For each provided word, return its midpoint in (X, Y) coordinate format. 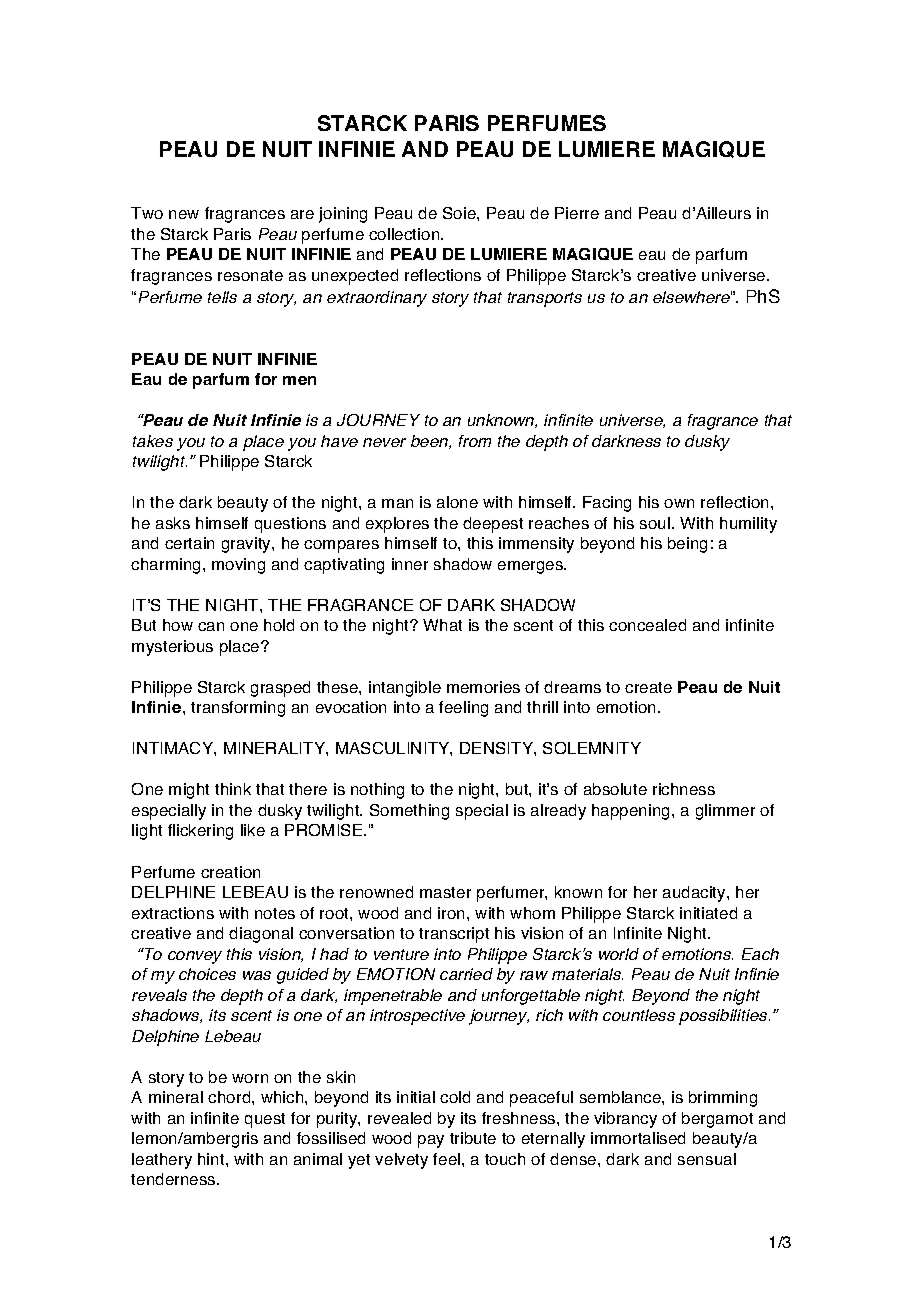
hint (212, 1159)
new (184, 214)
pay (431, 1141)
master (445, 892)
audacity (695, 894)
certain (189, 543)
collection (405, 234)
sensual (707, 1159)
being (687, 545)
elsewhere (692, 297)
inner (410, 564)
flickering (200, 832)
